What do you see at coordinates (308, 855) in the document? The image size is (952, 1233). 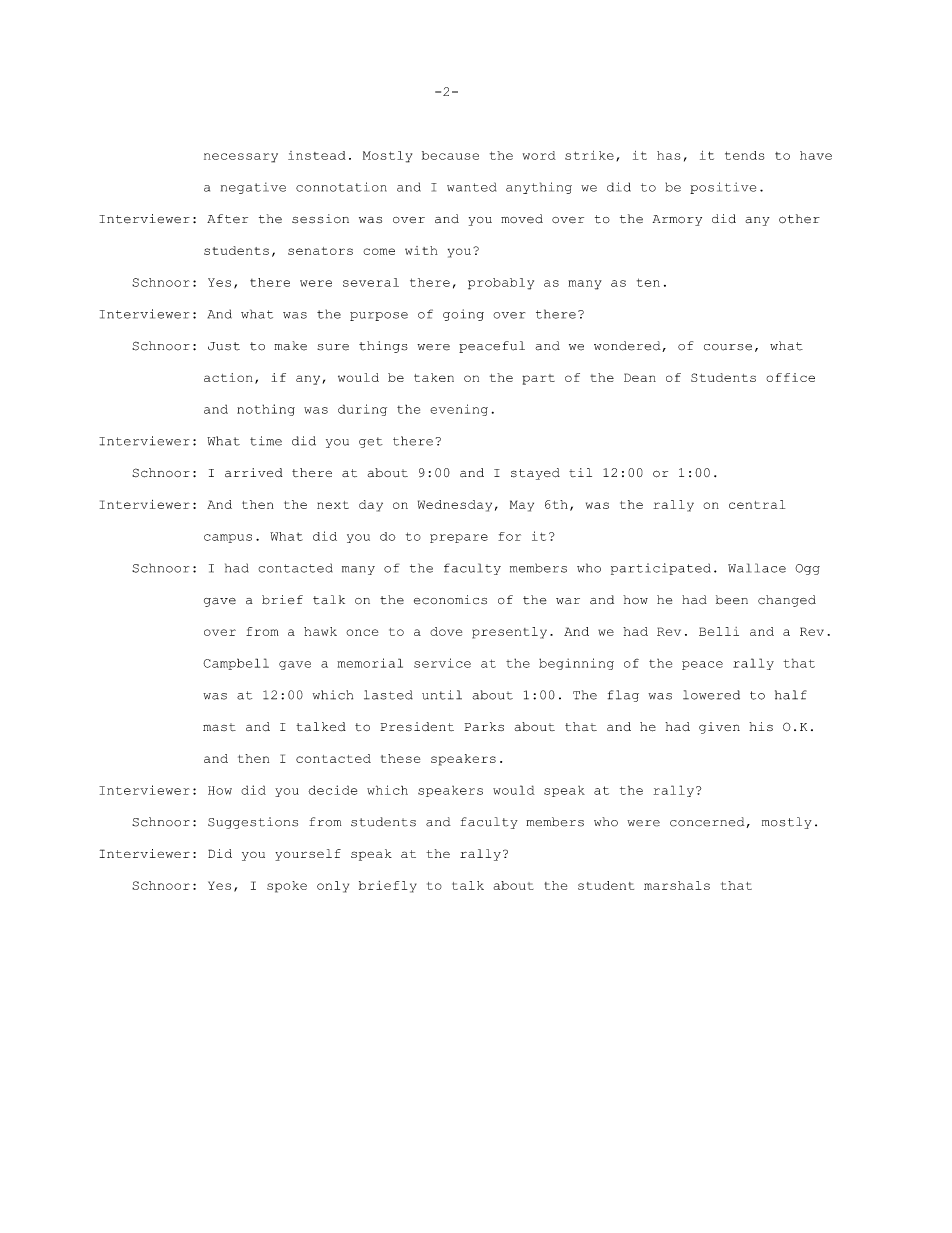 I see `yourself` at bounding box center [308, 855].
